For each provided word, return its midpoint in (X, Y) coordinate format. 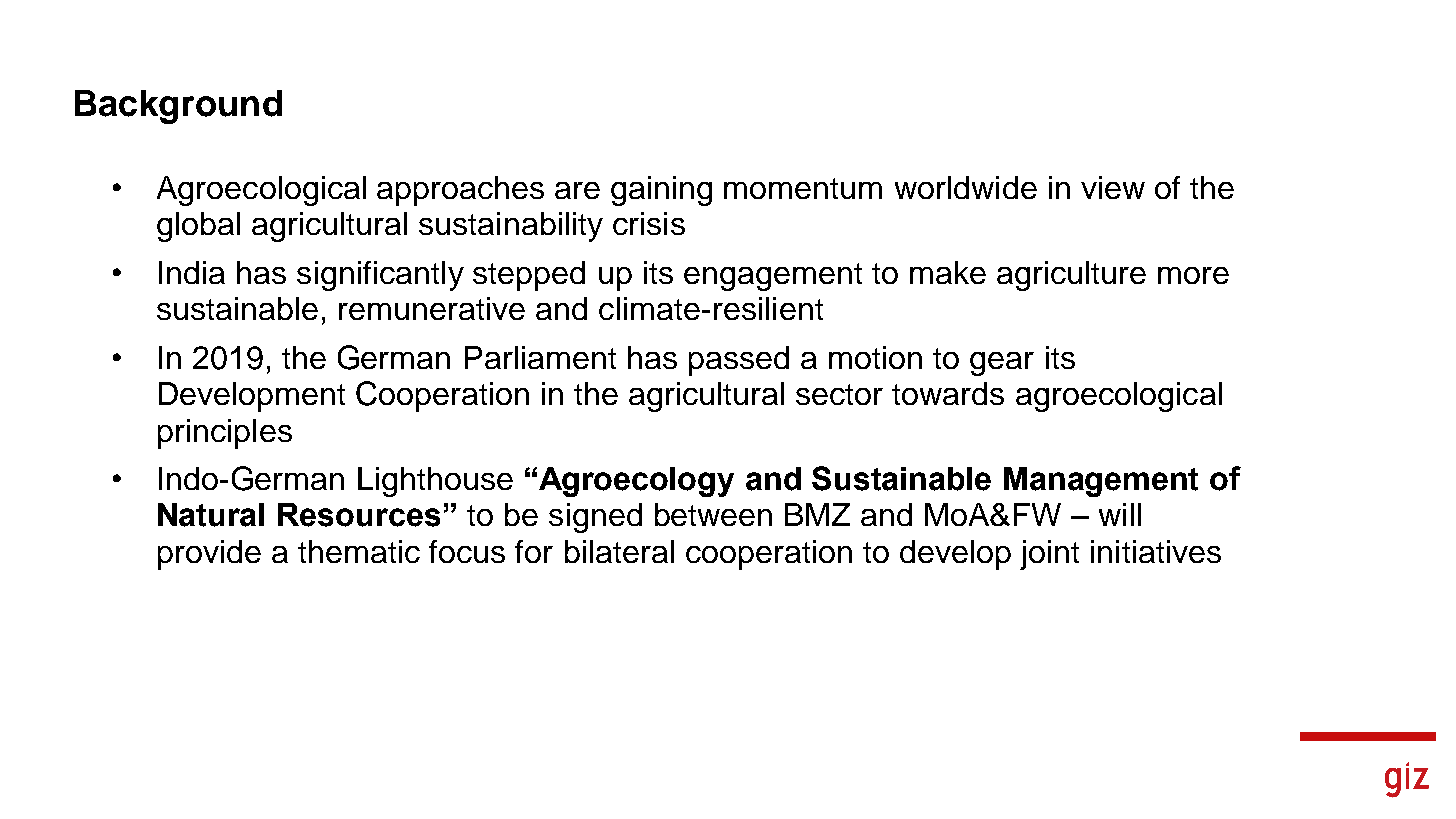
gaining (661, 191)
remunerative (432, 308)
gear (1002, 364)
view (1113, 187)
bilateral (619, 551)
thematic (359, 551)
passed (739, 361)
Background (178, 107)
